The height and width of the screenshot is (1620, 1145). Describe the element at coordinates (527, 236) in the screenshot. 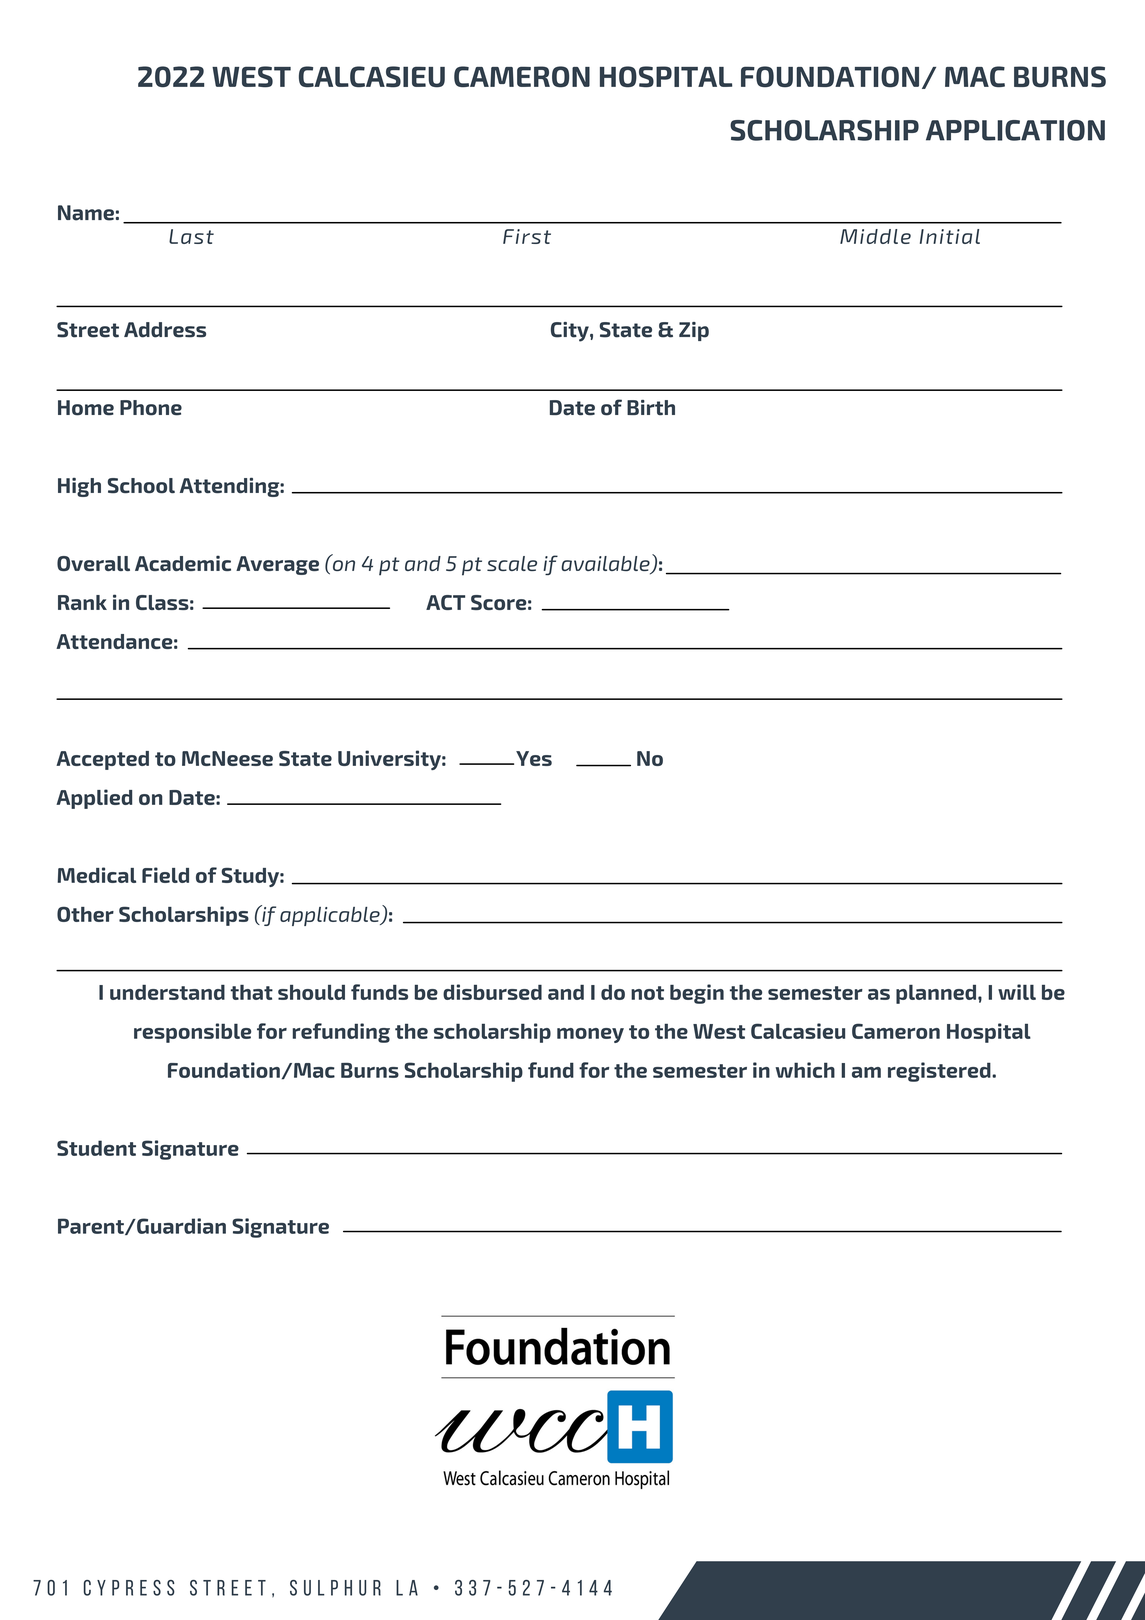

I see `First` at that location.
